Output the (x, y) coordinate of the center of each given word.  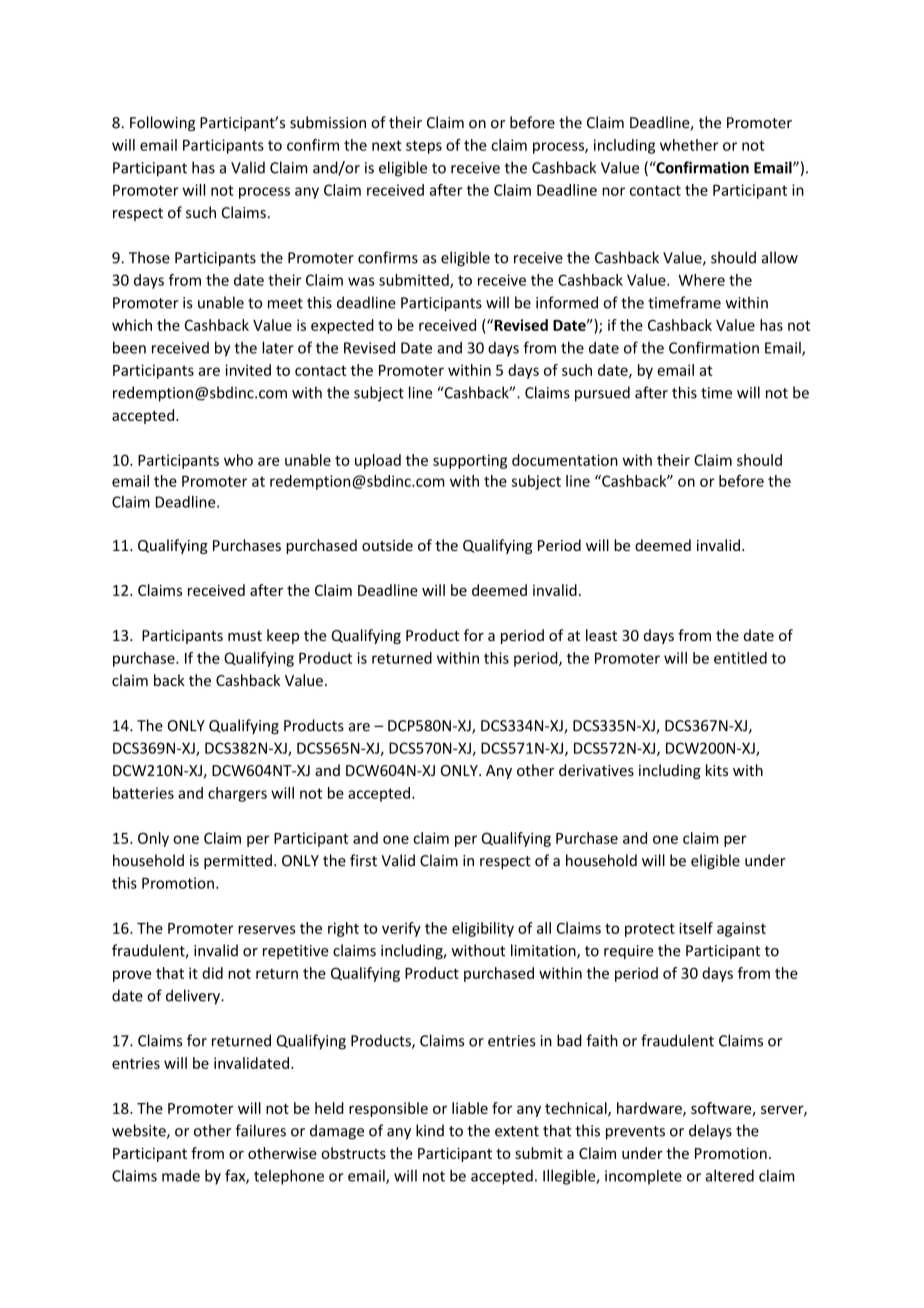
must (245, 636)
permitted (238, 861)
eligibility (483, 929)
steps (424, 147)
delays (710, 1132)
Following (162, 123)
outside (387, 545)
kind (430, 1130)
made (181, 1176)
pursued (602, 394)
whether (689, 145)
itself (696, 928)
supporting (470, 461)
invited (248, 370)
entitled (740, 658)
